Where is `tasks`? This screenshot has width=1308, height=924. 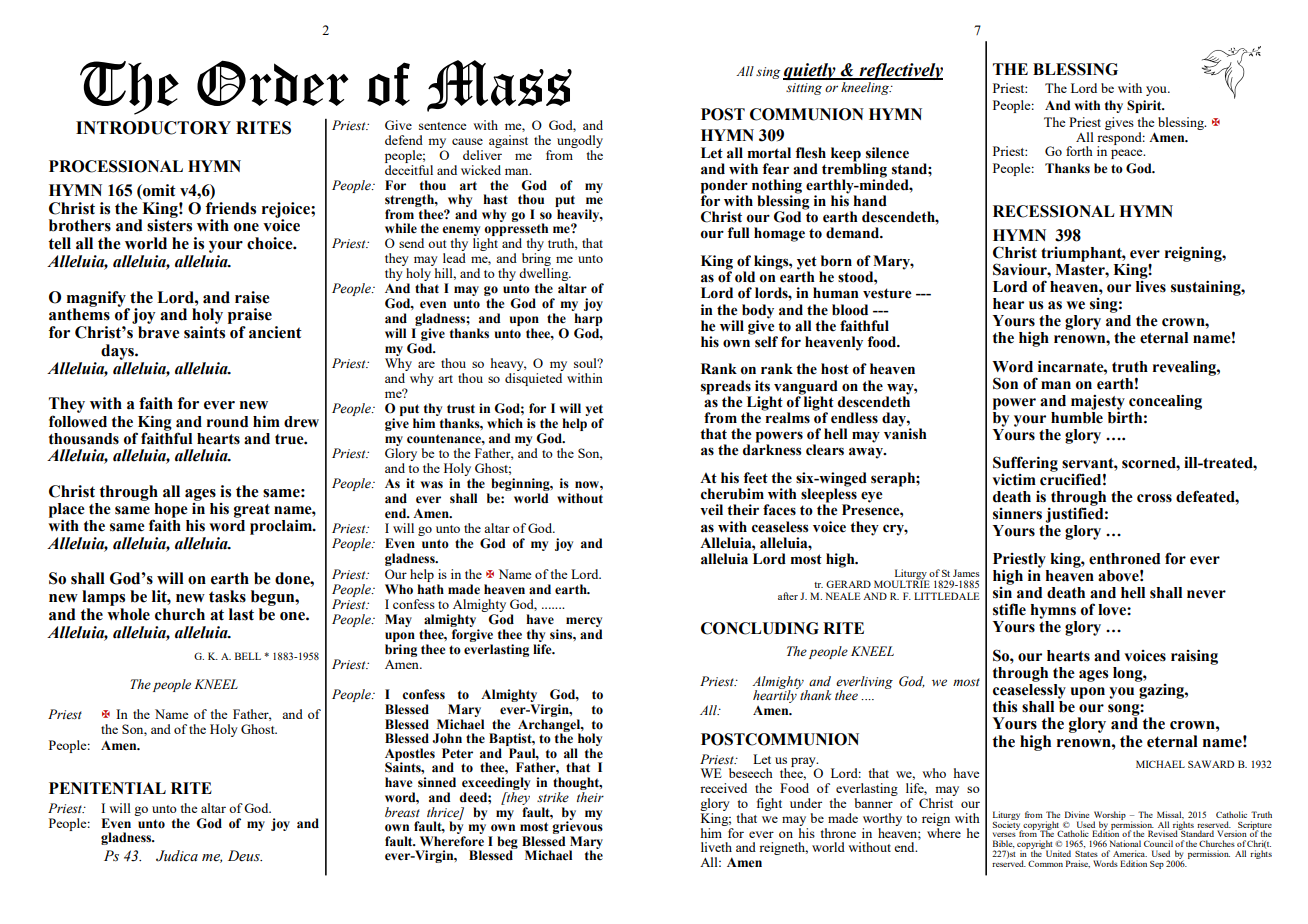
tasks is located at coordinates (227, 596).
